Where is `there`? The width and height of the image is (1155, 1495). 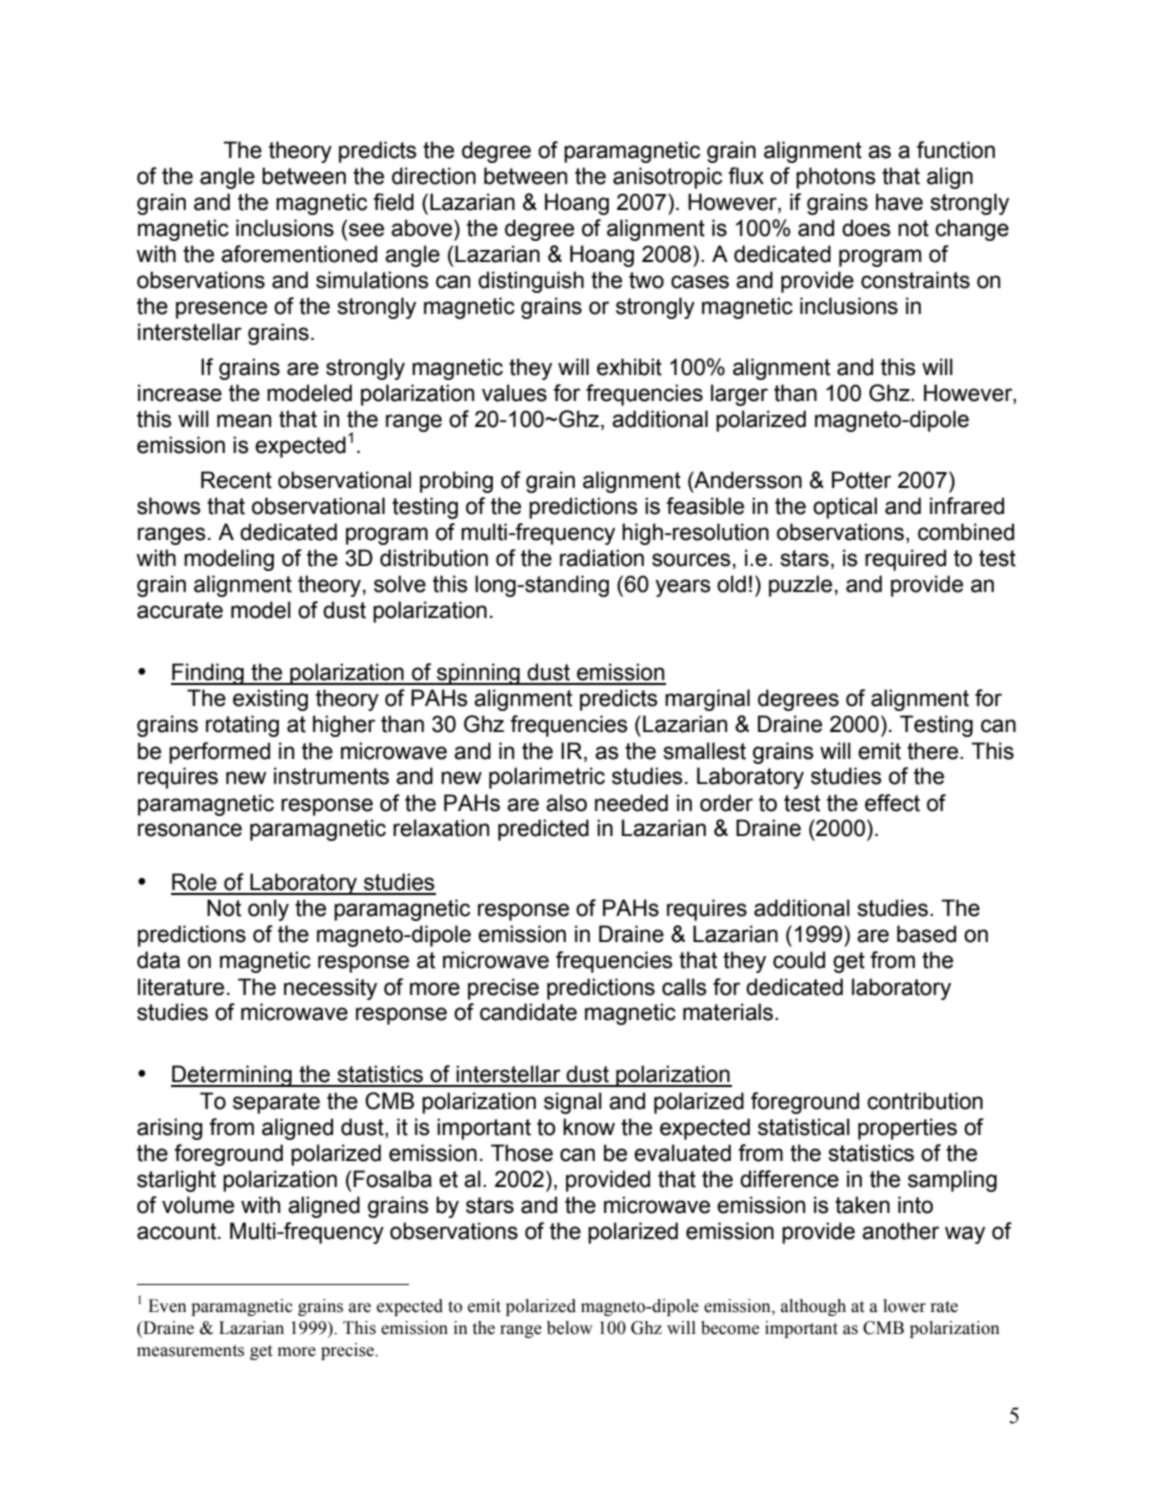 there is located at coordinates (932, 751).
